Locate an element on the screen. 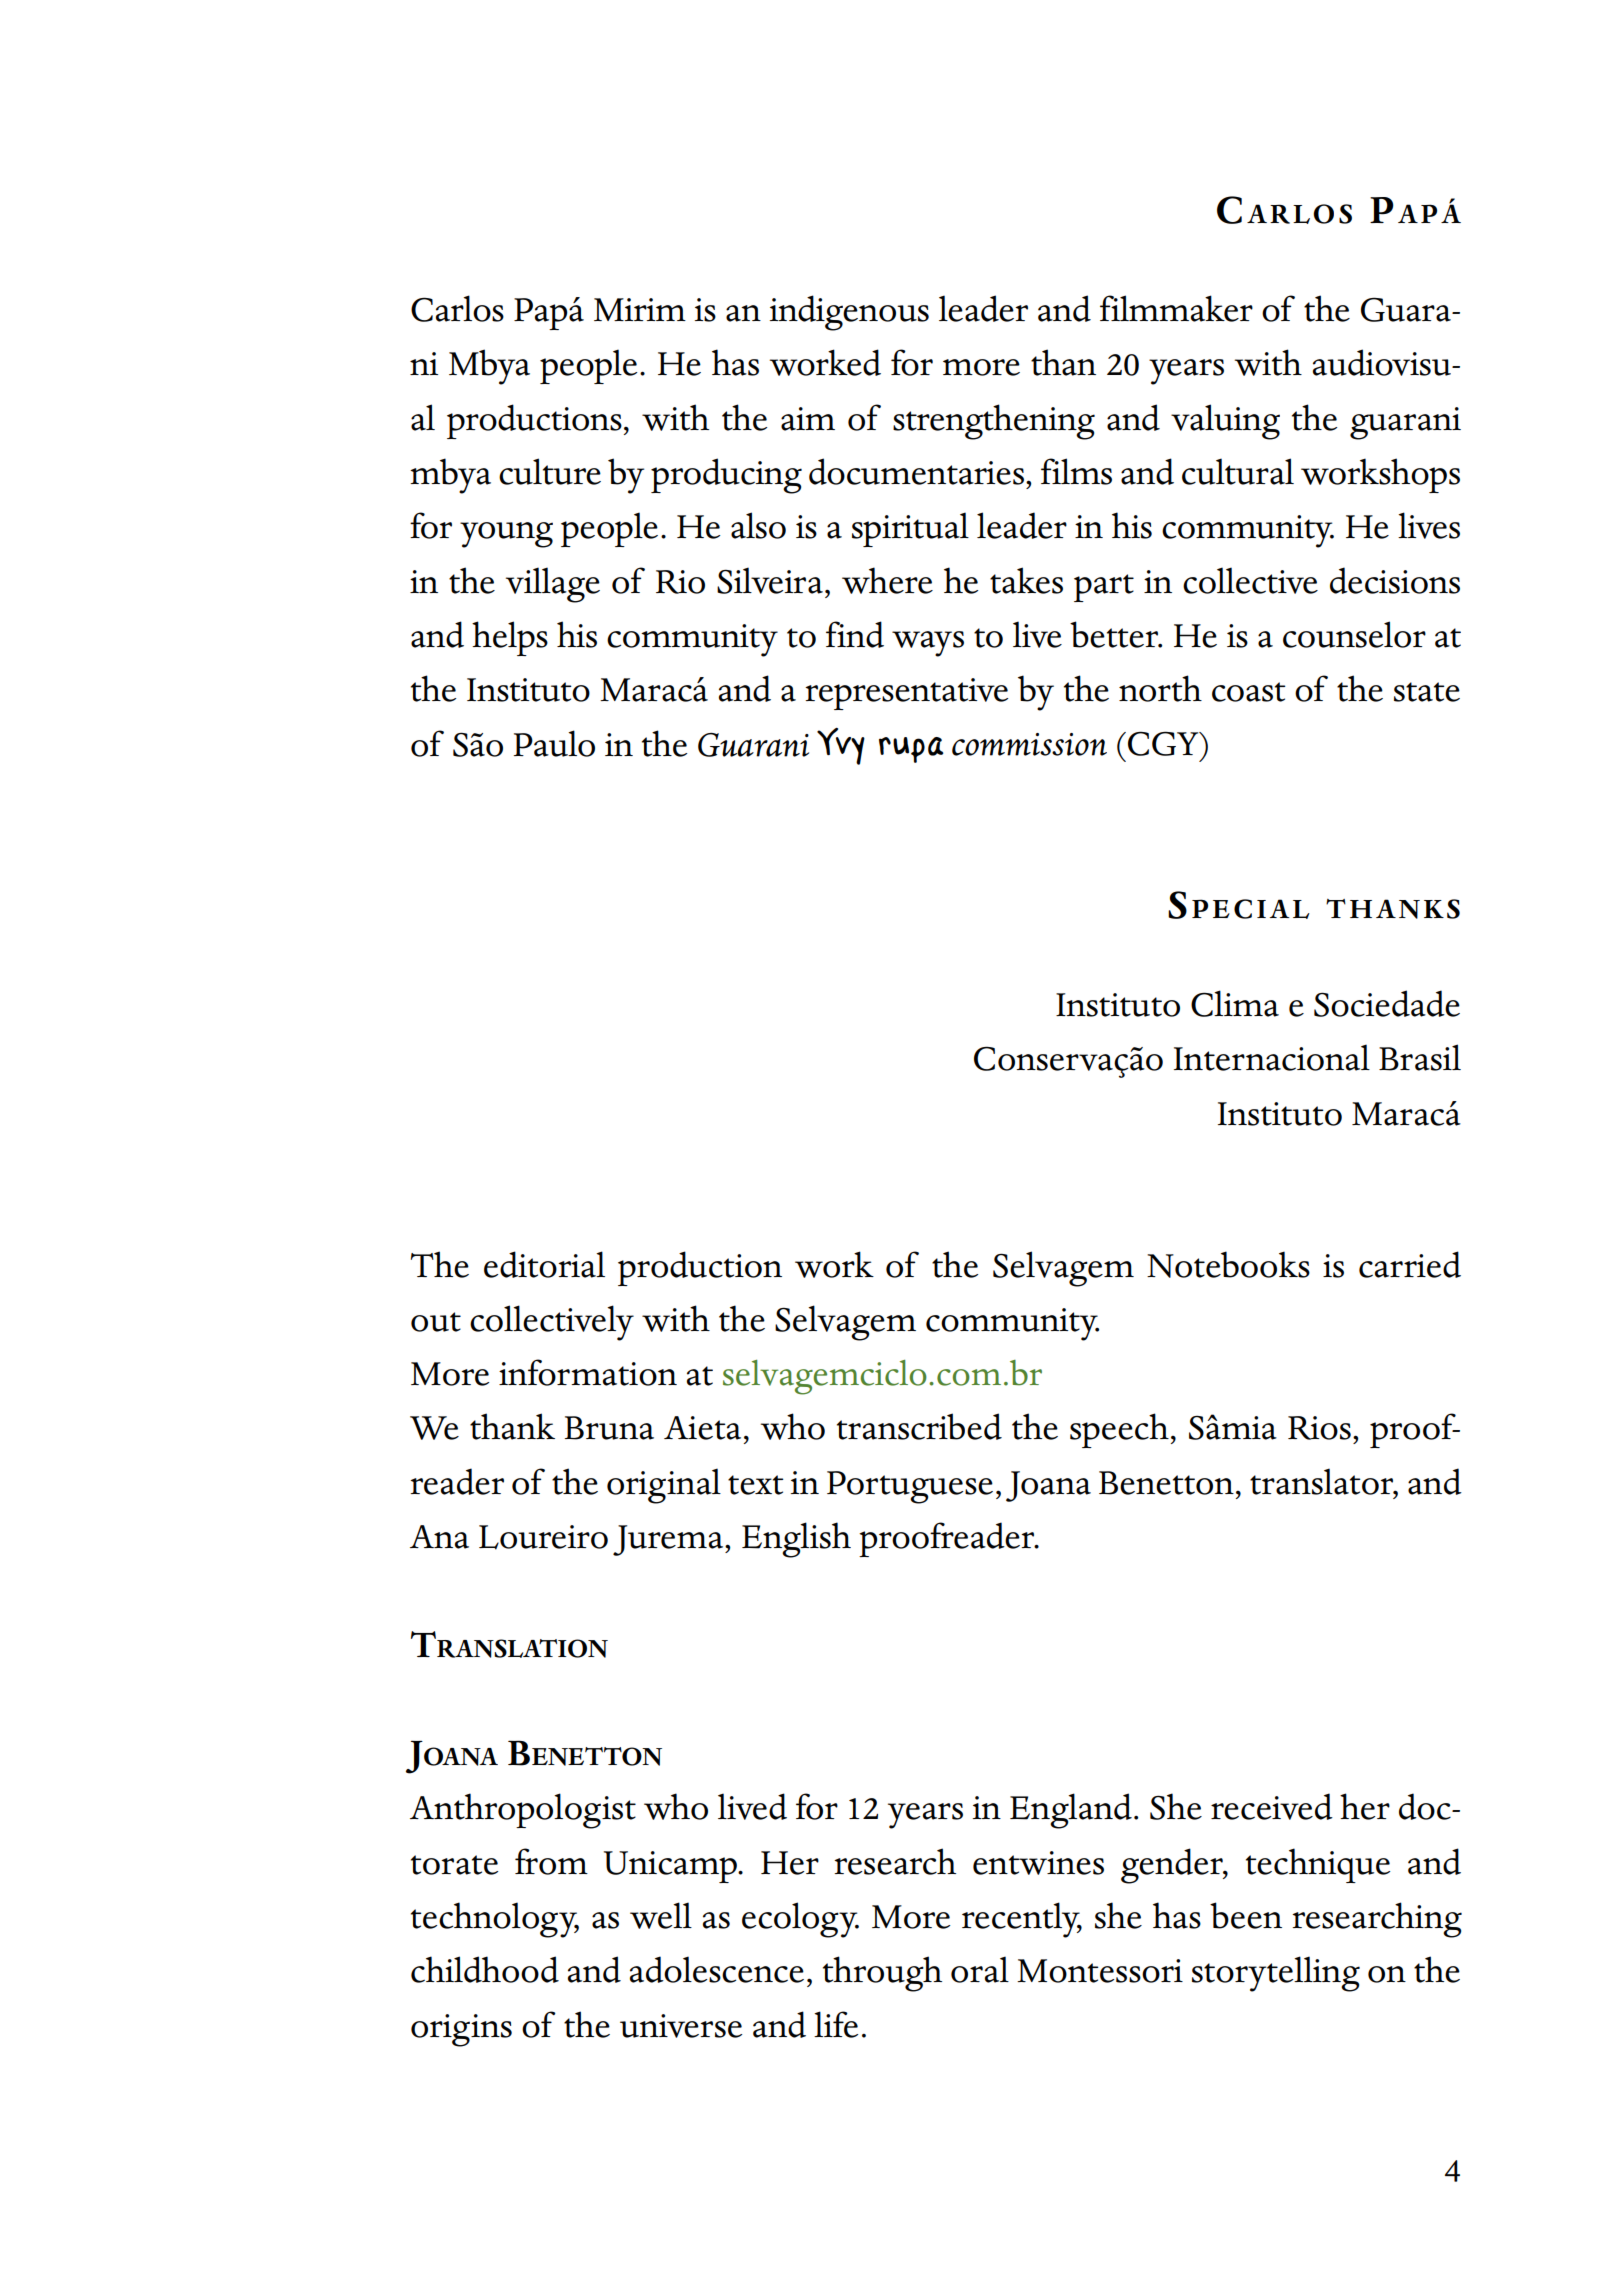  editorial is located at coordinates (544, 1264).
